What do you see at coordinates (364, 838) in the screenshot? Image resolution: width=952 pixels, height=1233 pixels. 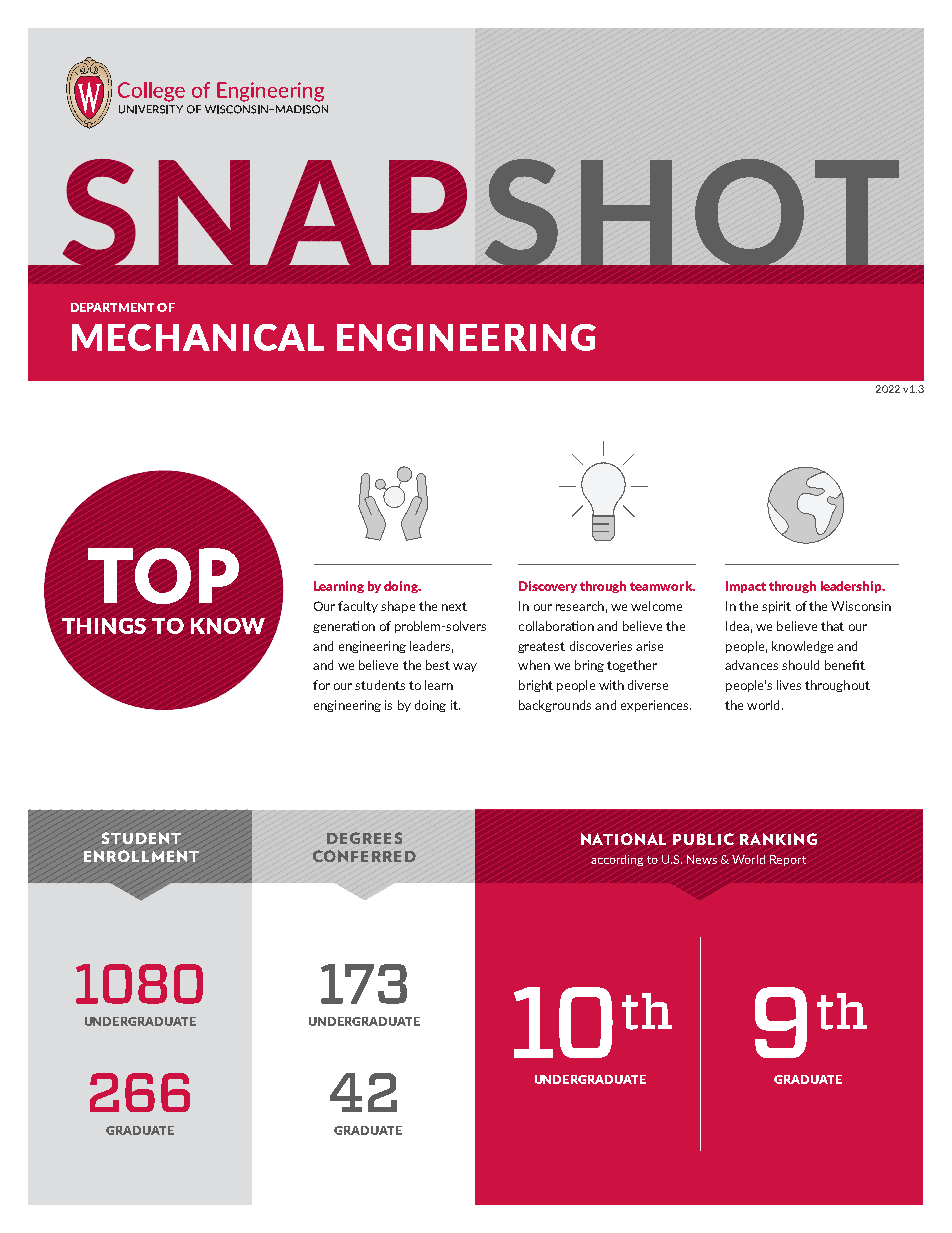 I see `DEGREES` at bounding box center [364, 838].
